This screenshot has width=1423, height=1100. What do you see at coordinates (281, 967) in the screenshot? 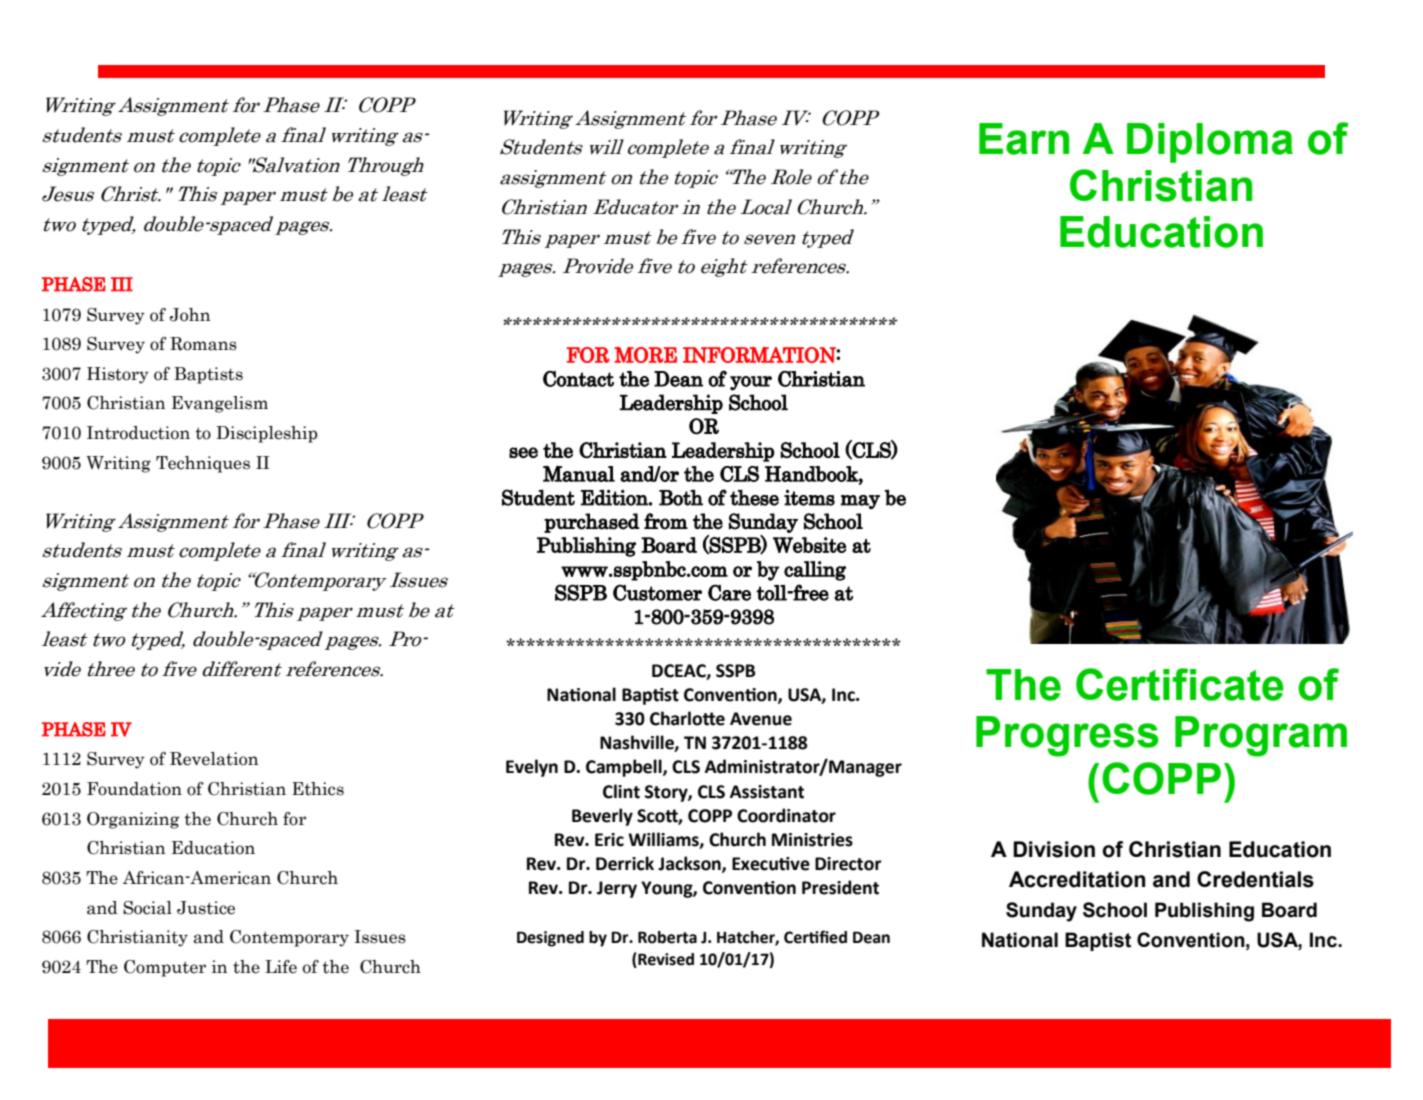
I see `Life` at bounding box center [281, 967].
